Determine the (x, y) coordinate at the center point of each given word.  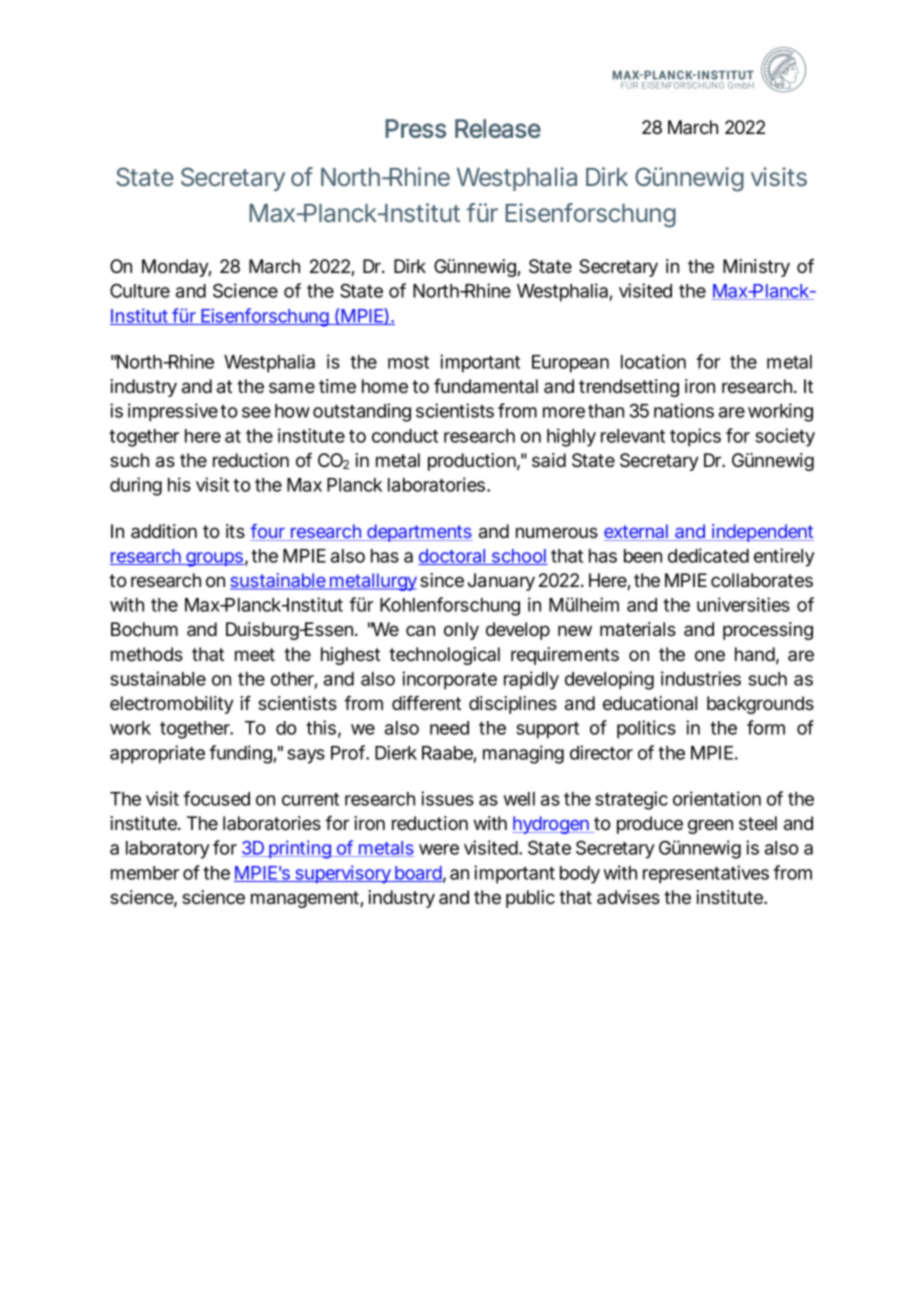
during (136, 486)
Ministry (756, 268)
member (145, 873)
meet (255, 654)
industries (701, 678)
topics (695, 437)
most (408, 362)
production (472, 462)
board (418, 874)
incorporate (449, 680)
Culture (140, 290)
